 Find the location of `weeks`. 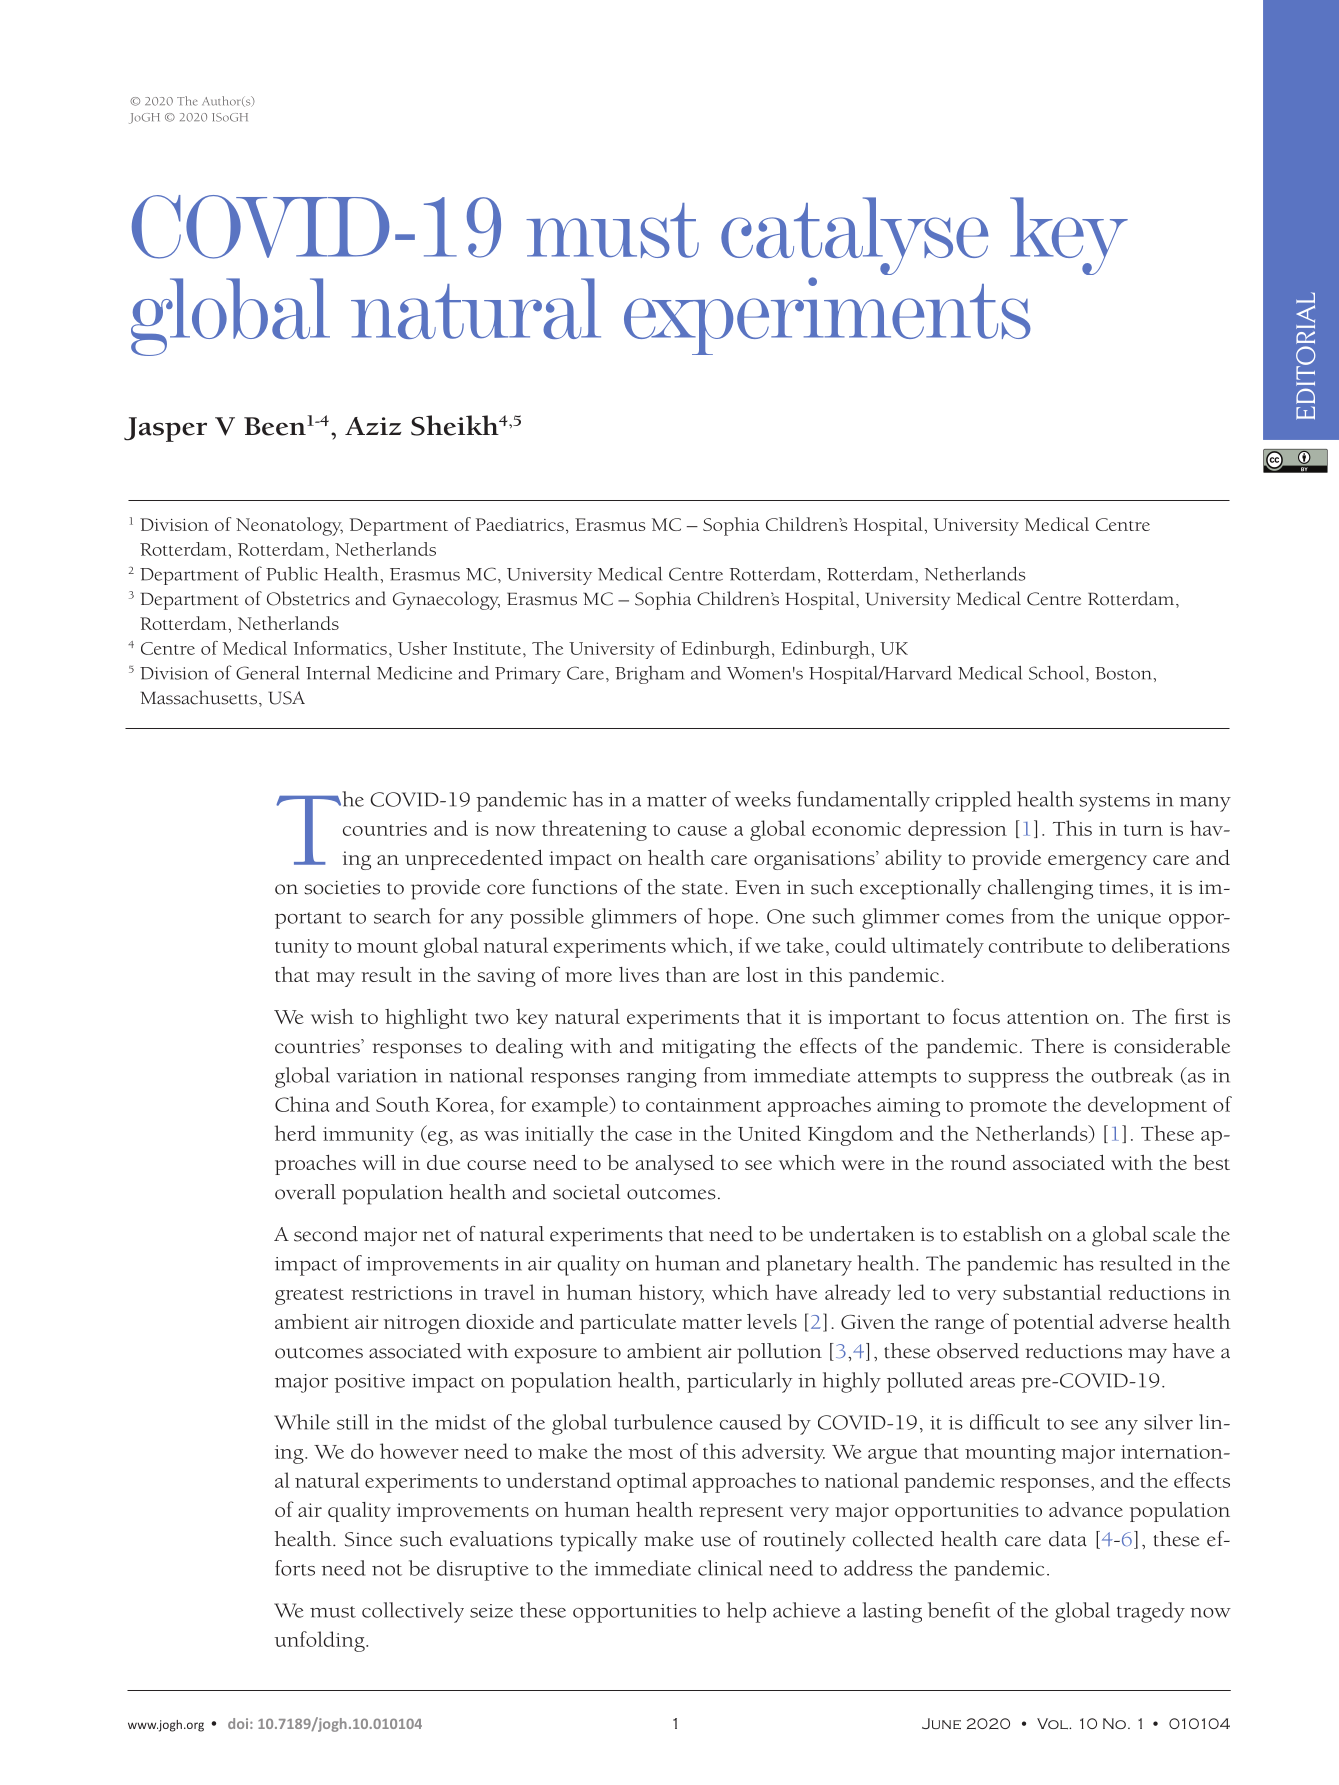

weeks is located at coordinates (763, 799).
